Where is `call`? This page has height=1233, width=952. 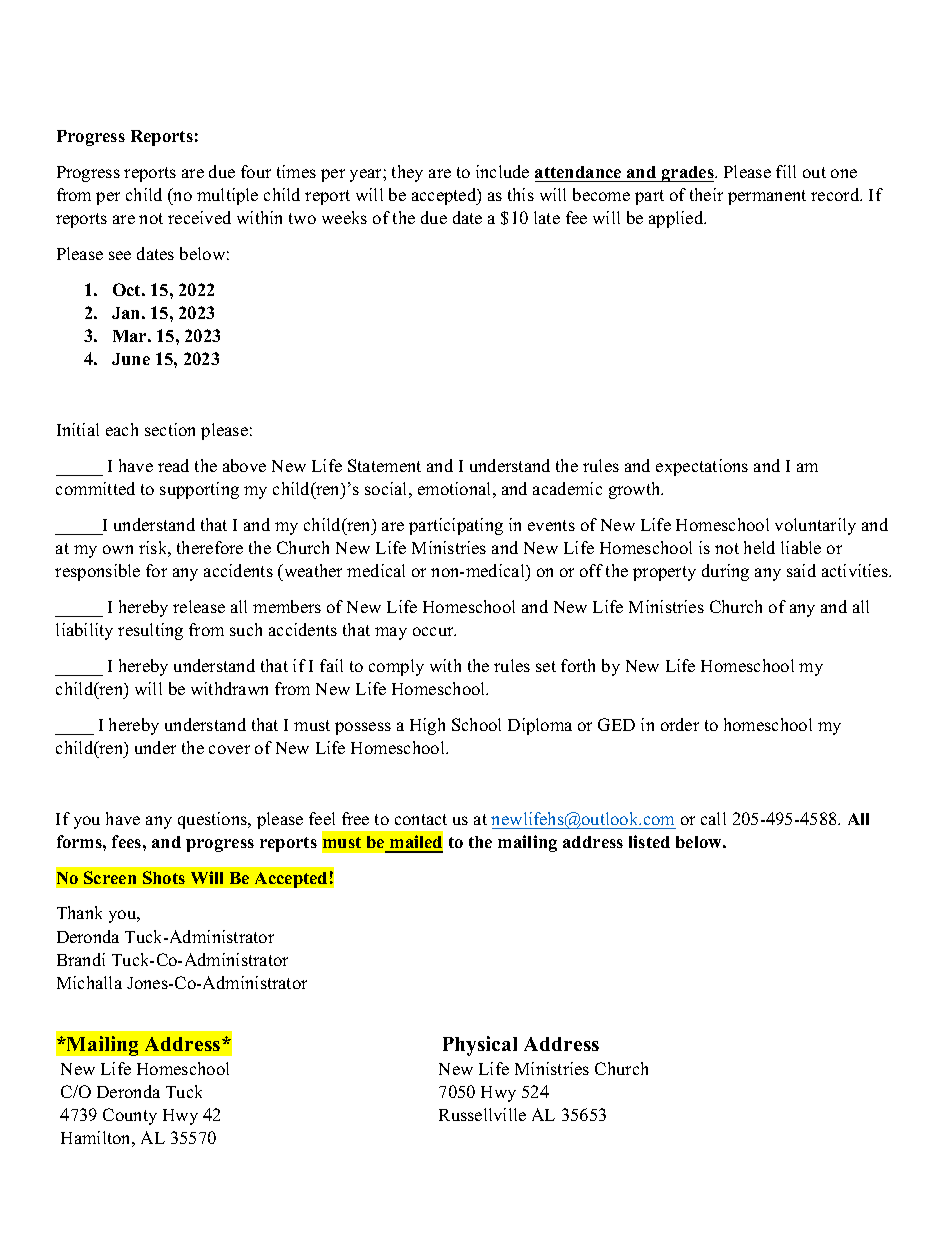
call is located at coordinates (713, 818).
